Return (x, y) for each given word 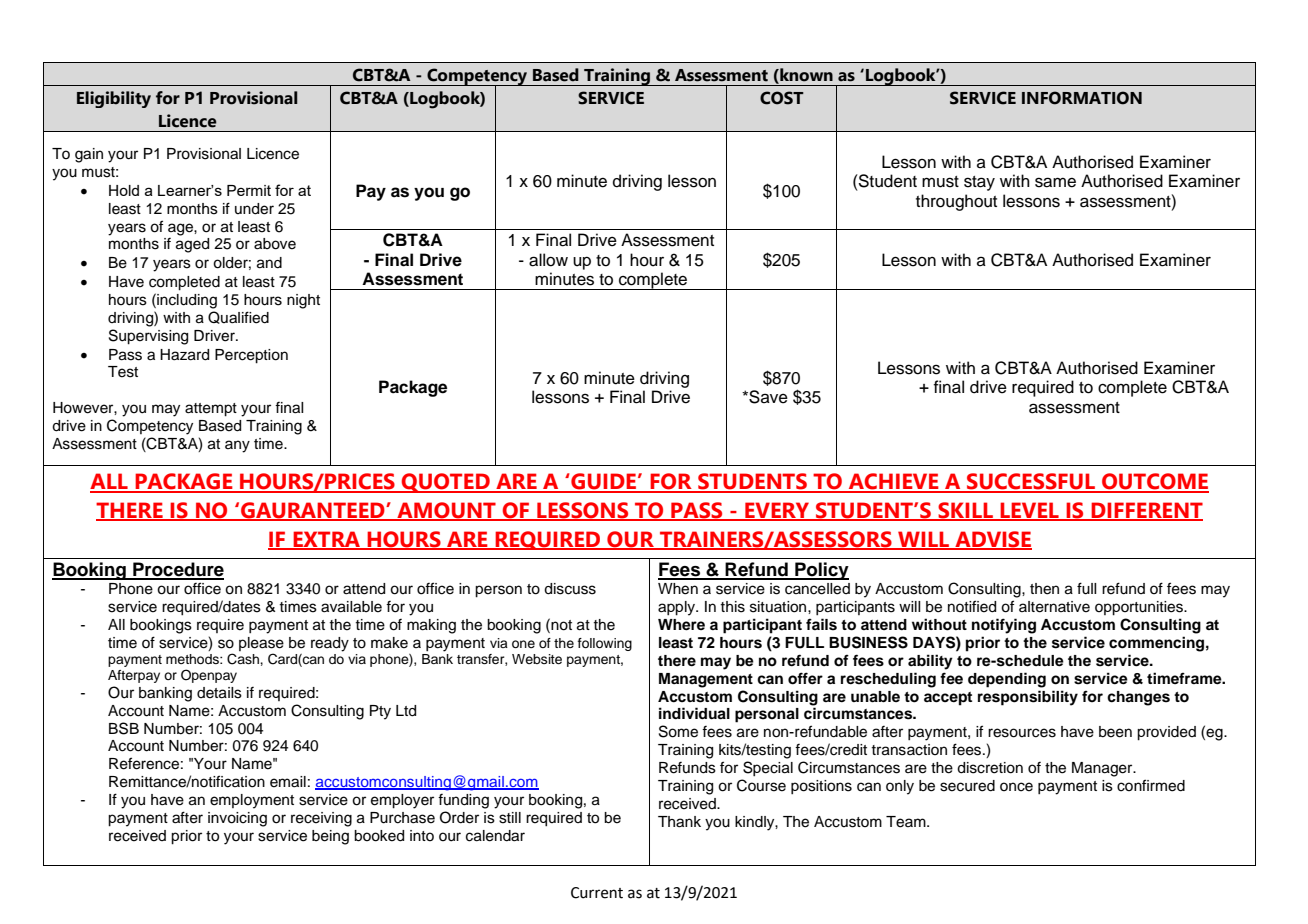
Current (597, 893)
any (237, 446)
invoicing (237, 819)
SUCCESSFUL (1031, 482)
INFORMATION (1082, 98)
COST (782, 98)
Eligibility (114, 99)
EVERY (777, 511)
